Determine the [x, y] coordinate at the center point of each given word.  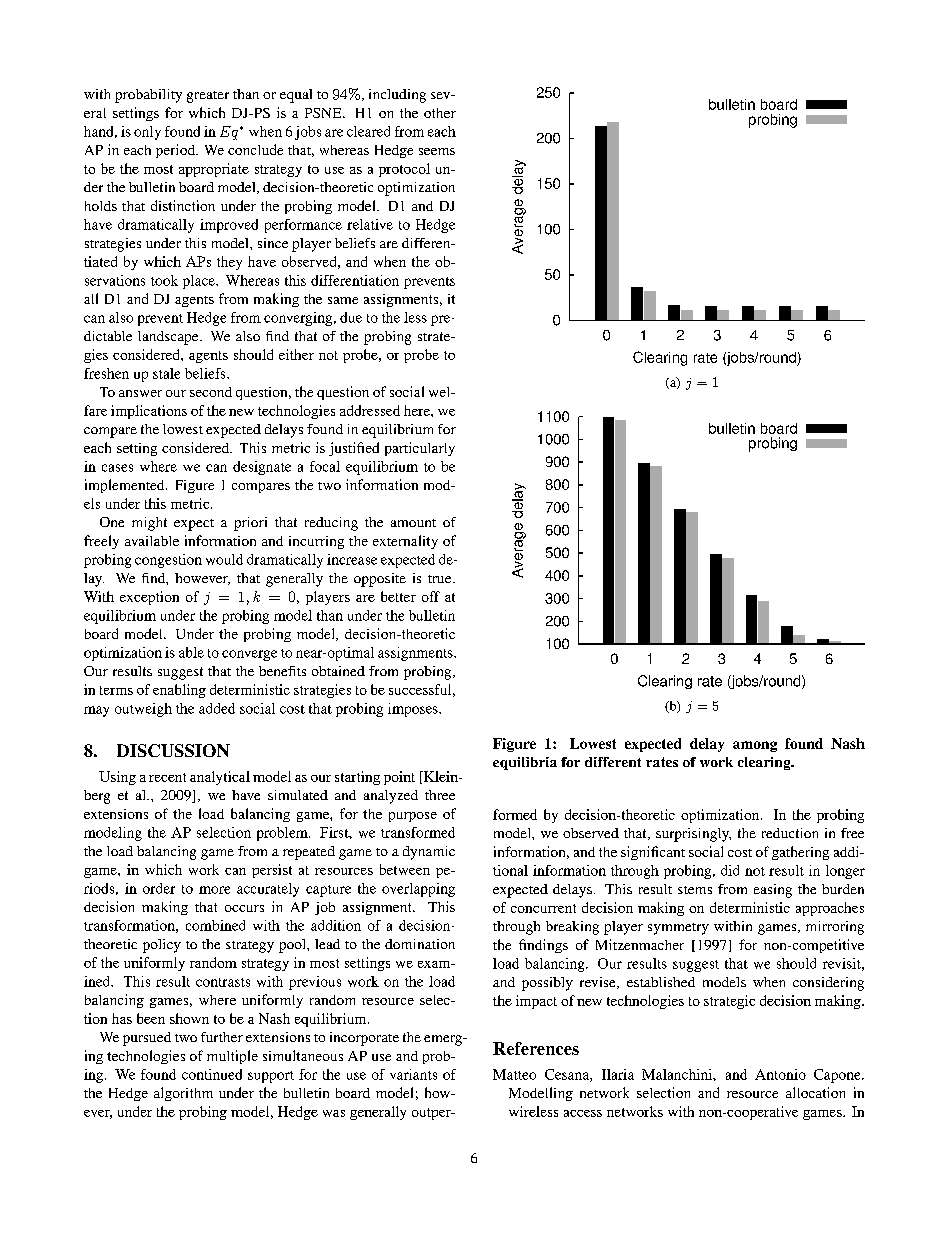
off [431, 596]
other [440, 113]
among [755, 746]
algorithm [183, 1094]
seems [437, 151]
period [176, 151]
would [224, 559]
